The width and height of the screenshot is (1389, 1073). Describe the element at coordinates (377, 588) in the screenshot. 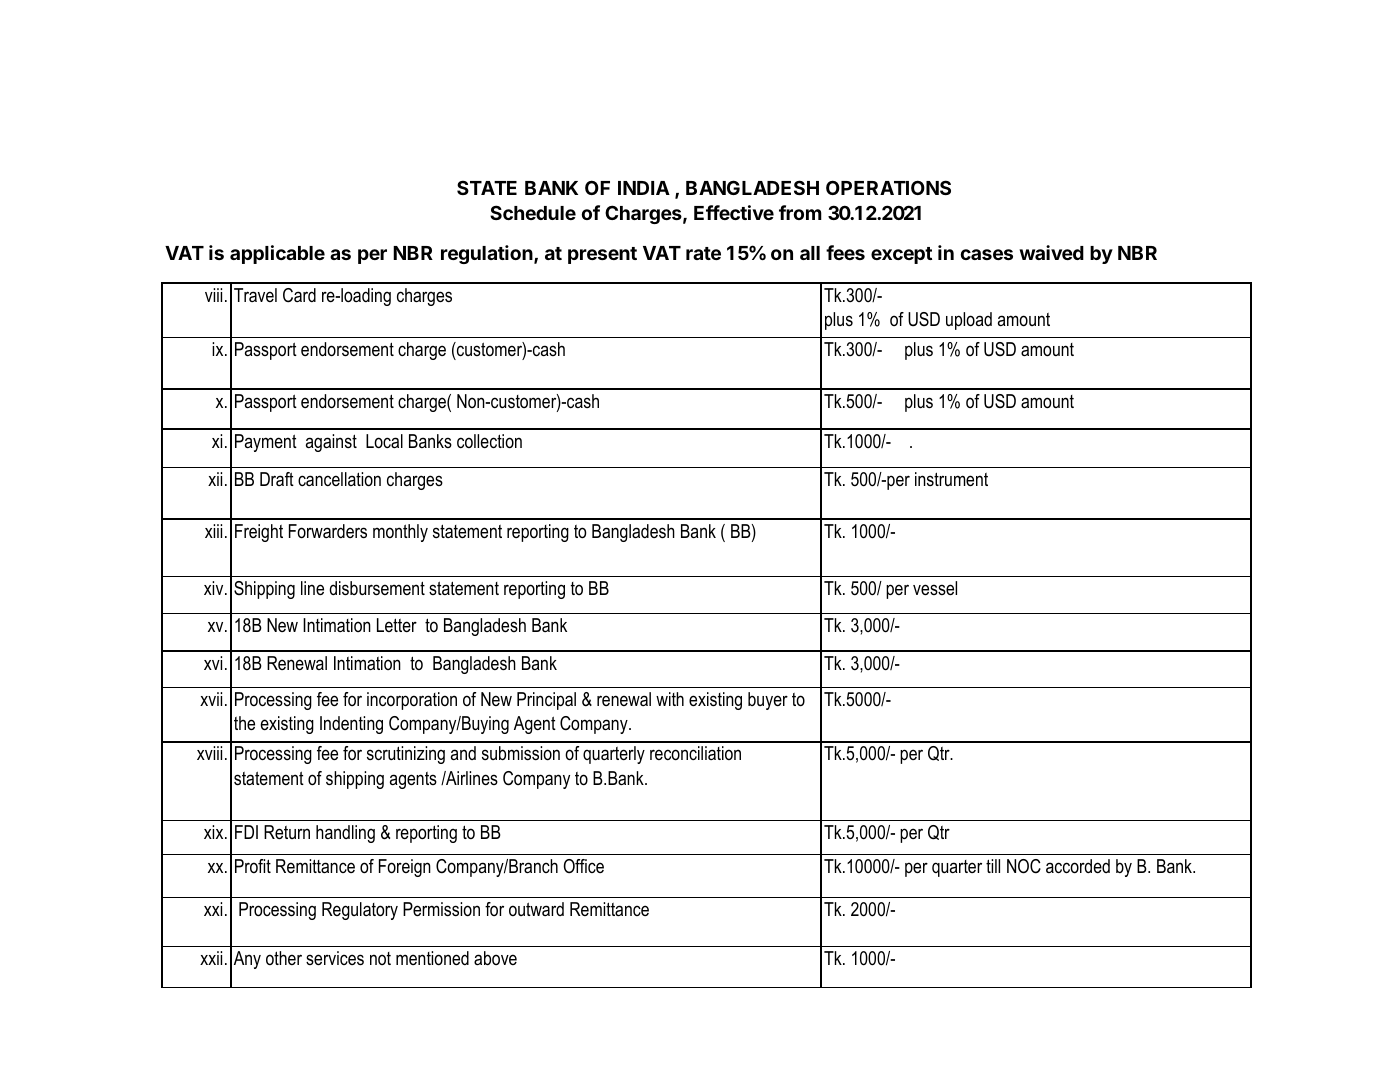

I see `disbursement` at that location.
